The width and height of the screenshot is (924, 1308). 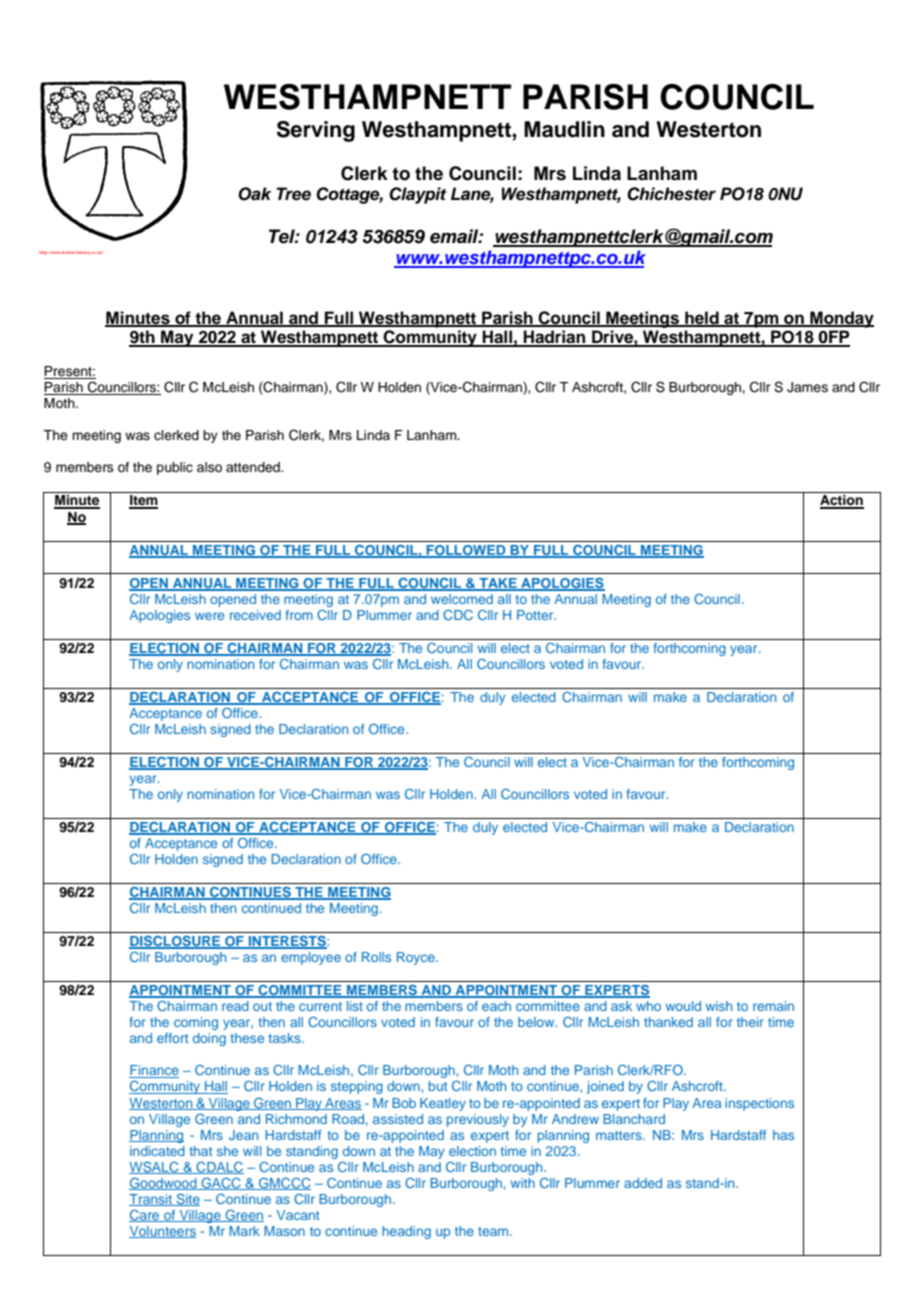 I want to click on were, so click(x=209, y=616).
